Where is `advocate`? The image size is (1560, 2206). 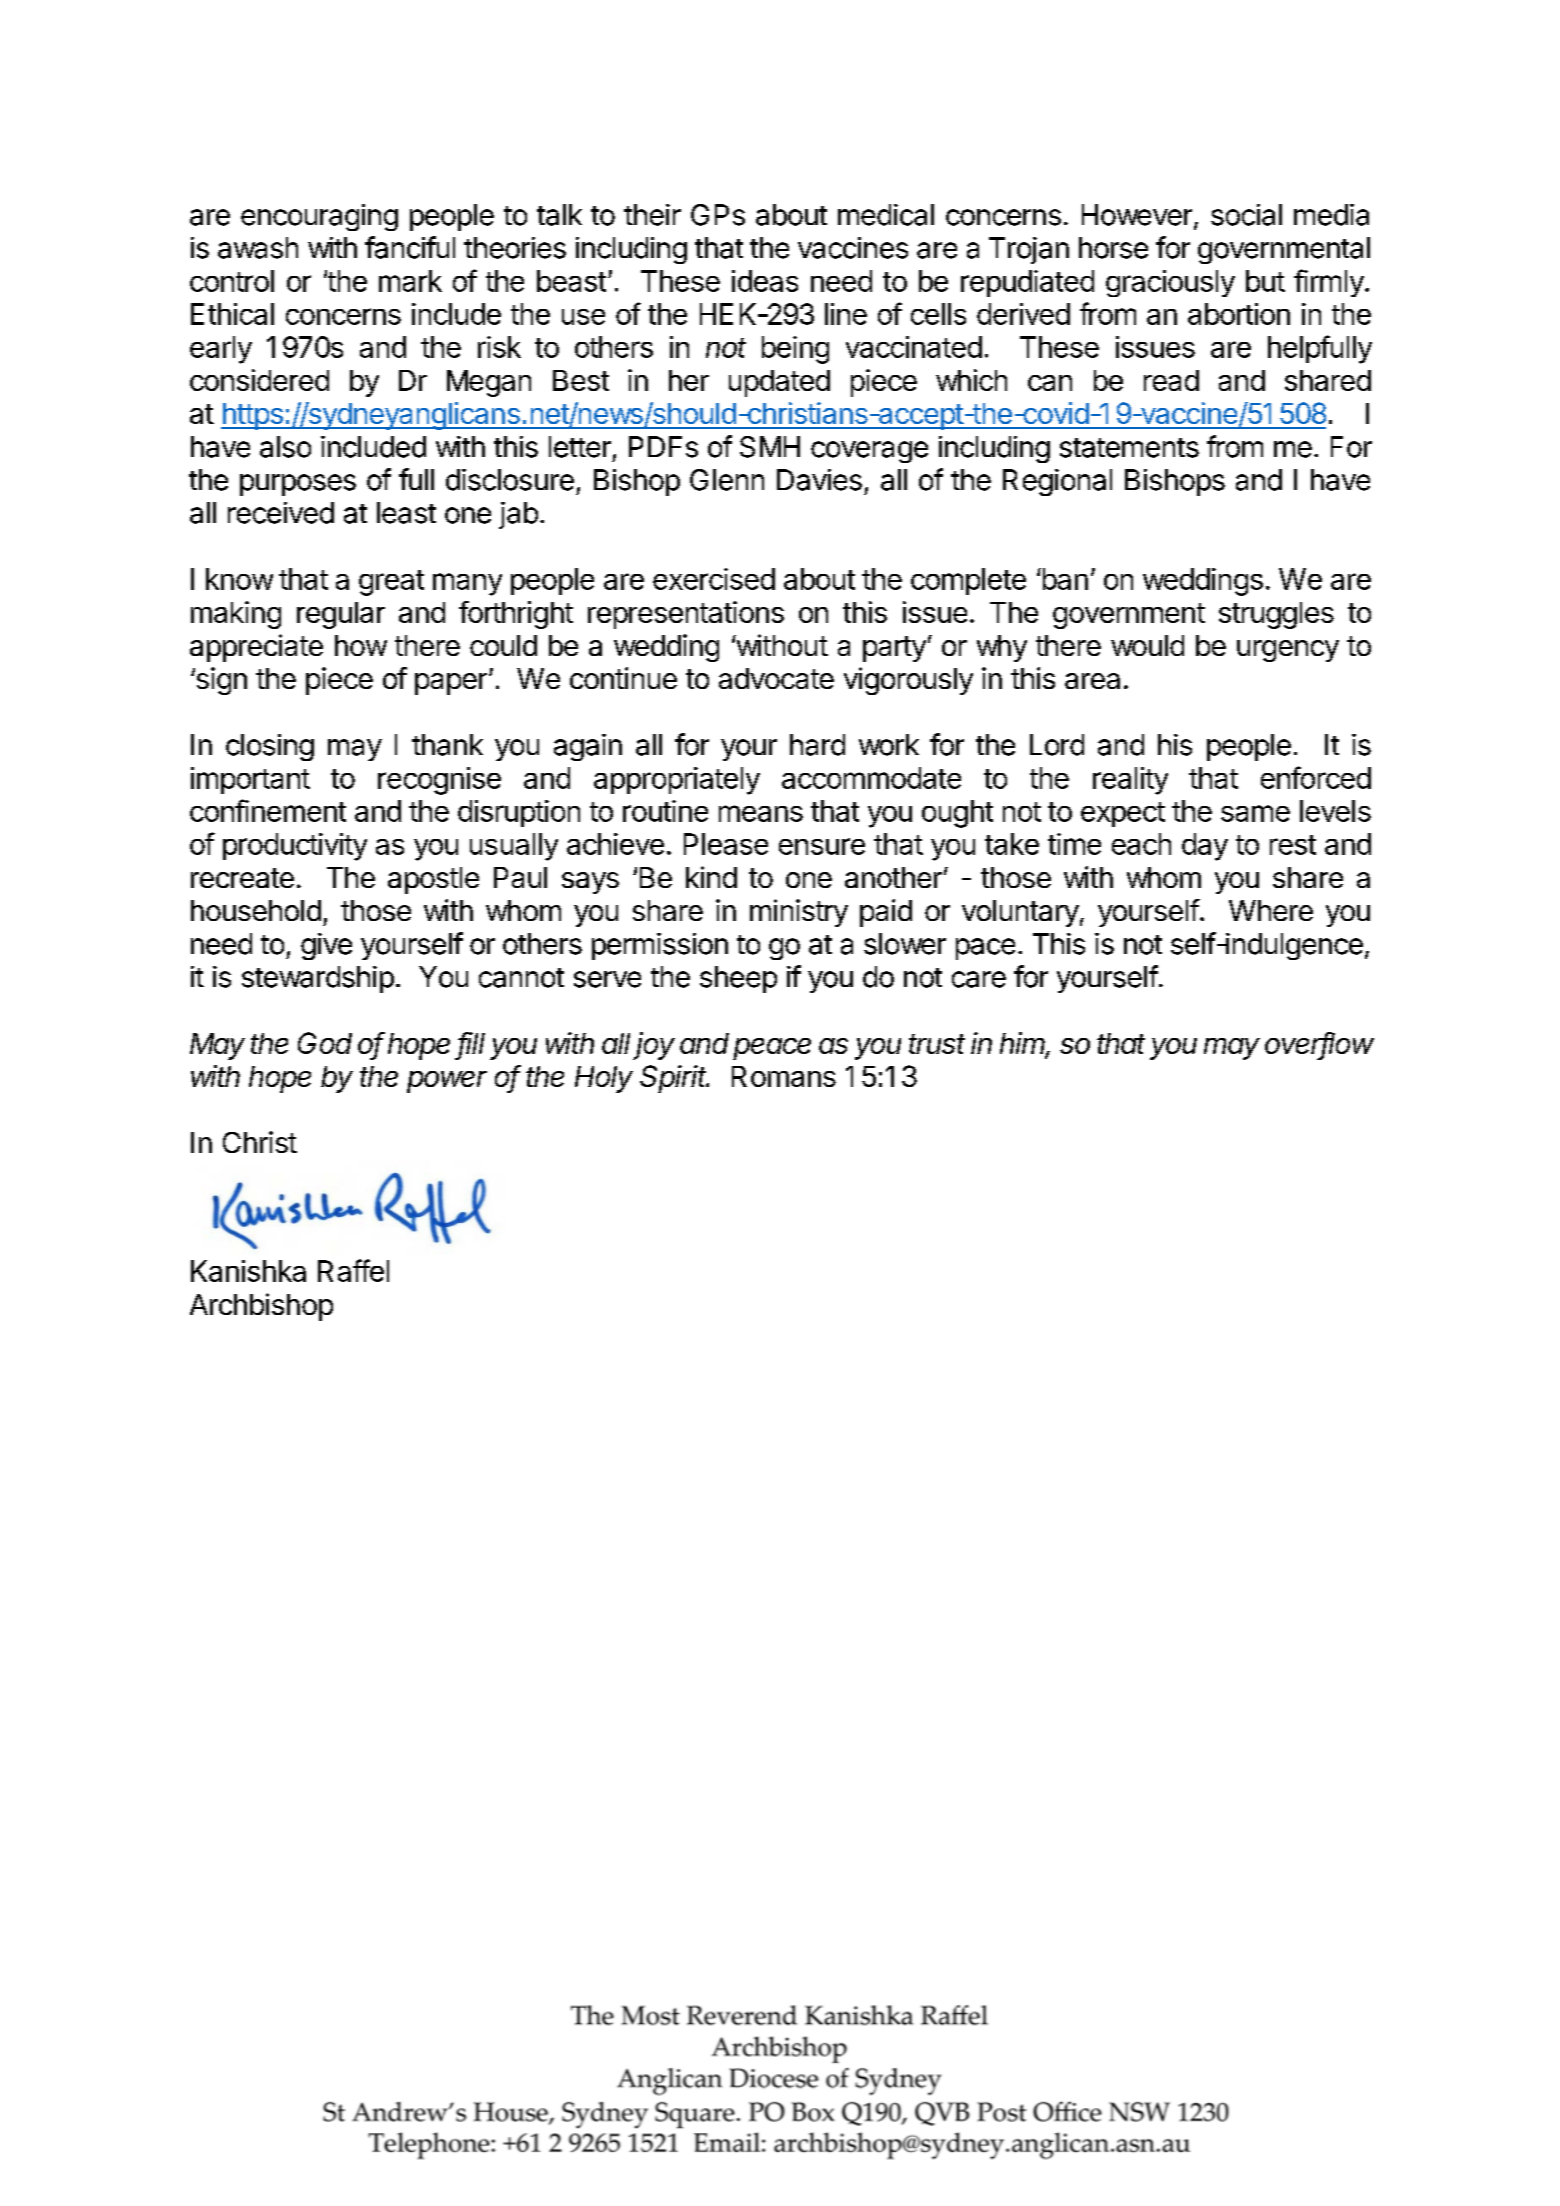
advocate is located at coordinates (776, 678).
